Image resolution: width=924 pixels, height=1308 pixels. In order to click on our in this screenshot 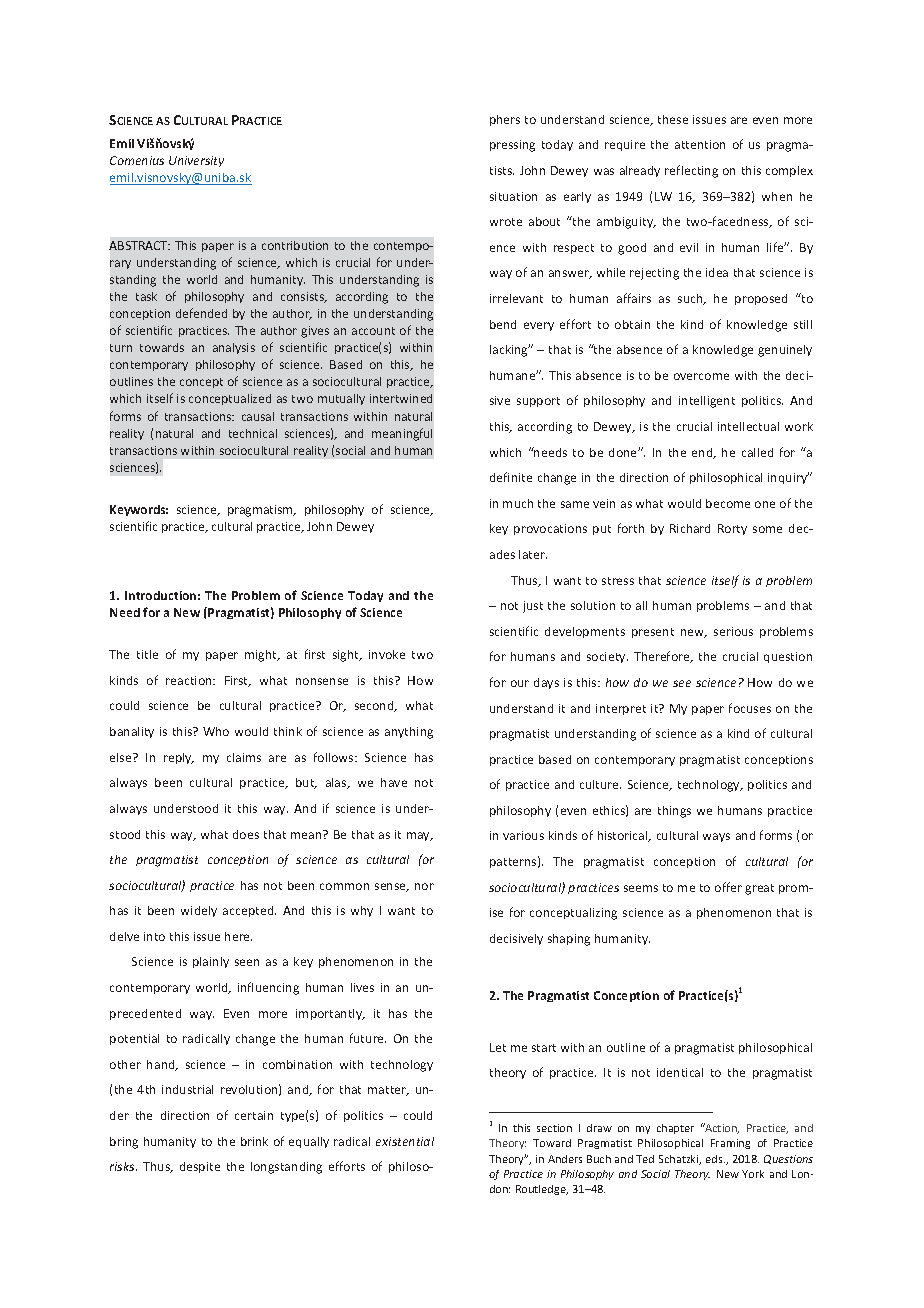, I will do `click(520, 683)`.
